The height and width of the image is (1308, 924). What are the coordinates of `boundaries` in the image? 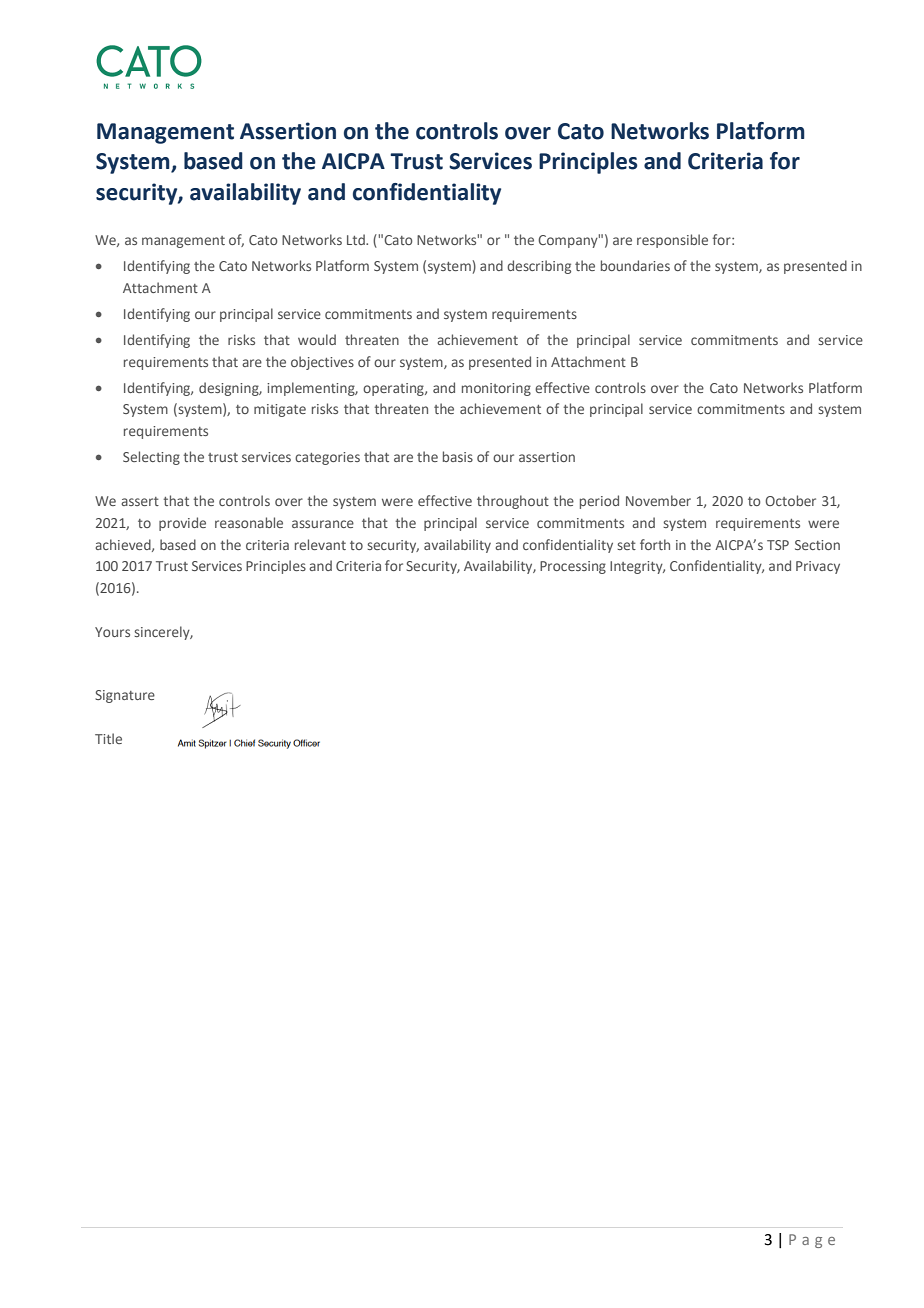 It's located at (635, 265).
